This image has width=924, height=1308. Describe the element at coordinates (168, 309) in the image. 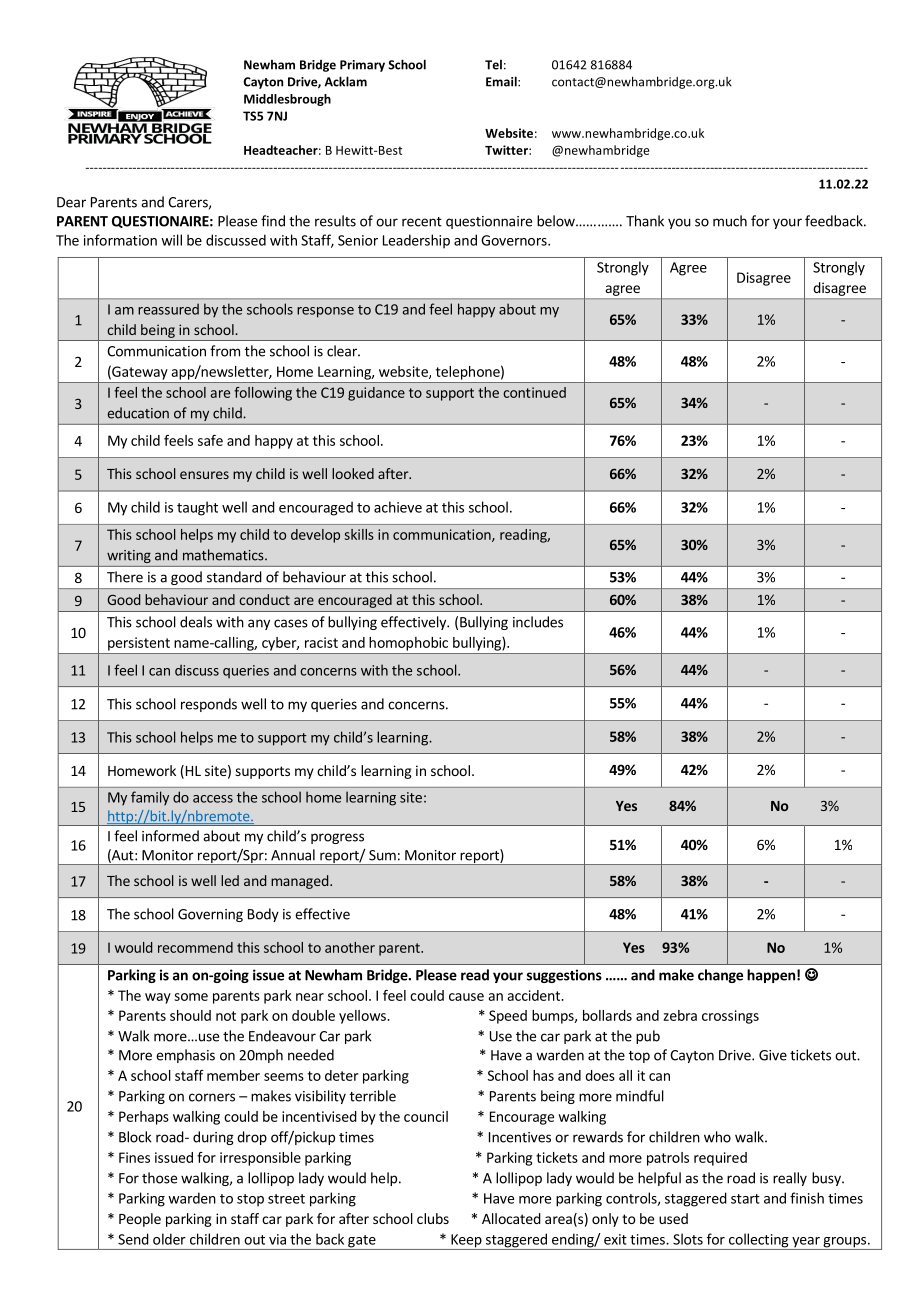

I see `reassured` at that location.
